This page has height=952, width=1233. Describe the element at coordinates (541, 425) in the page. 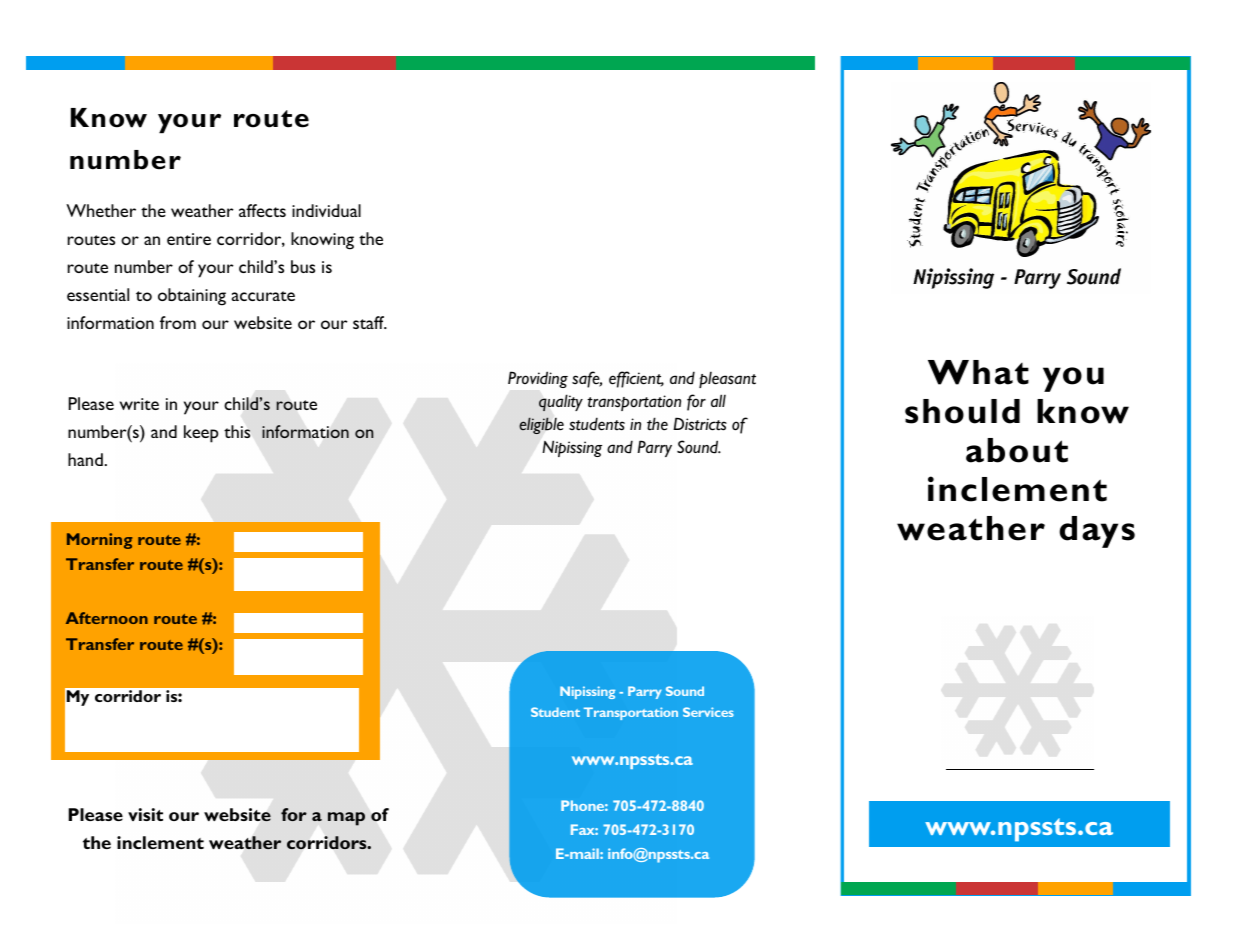

I see `eligible` at that location.
